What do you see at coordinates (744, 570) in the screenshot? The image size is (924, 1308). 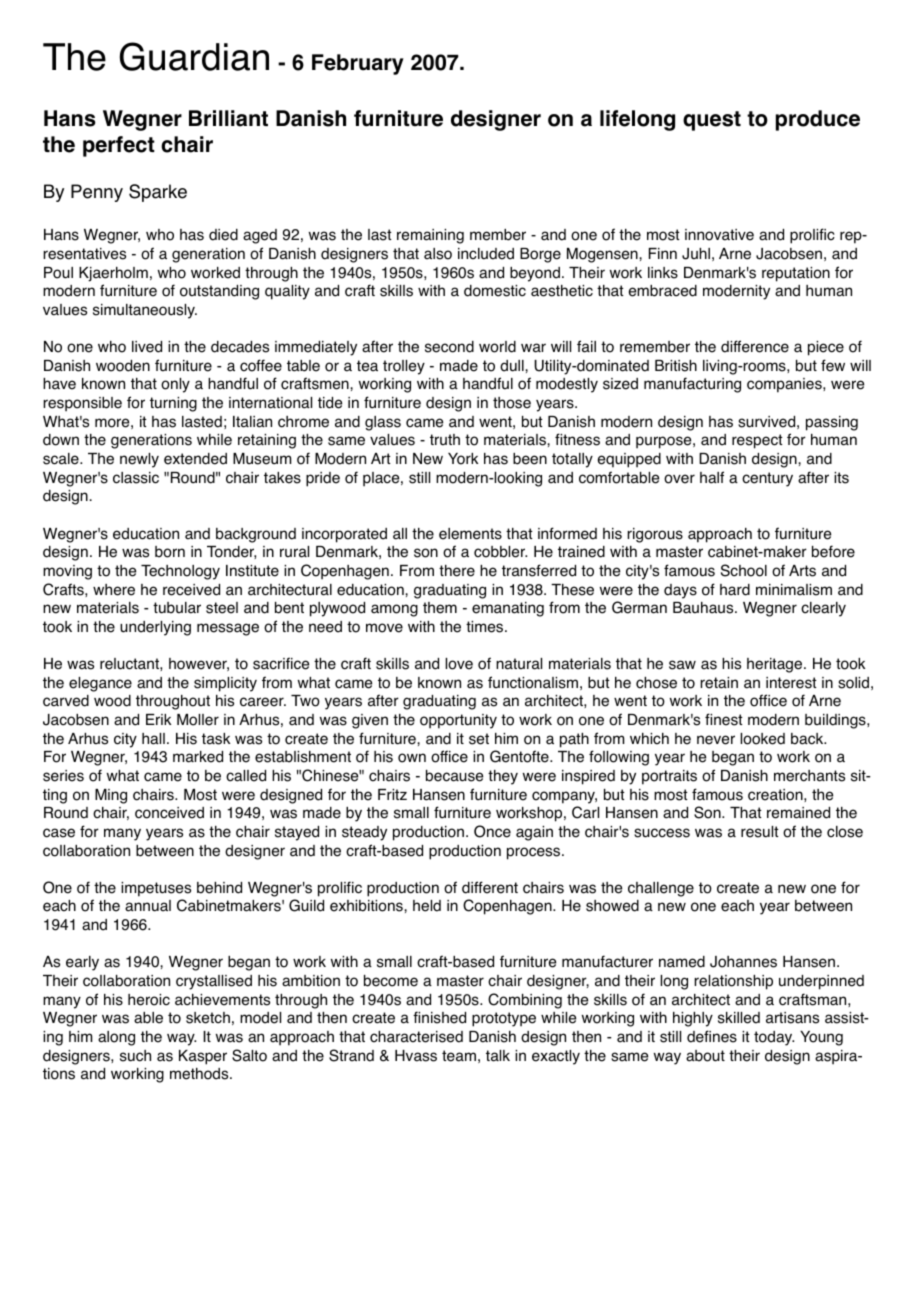 I see `School` at bounding box center [744, 570].
